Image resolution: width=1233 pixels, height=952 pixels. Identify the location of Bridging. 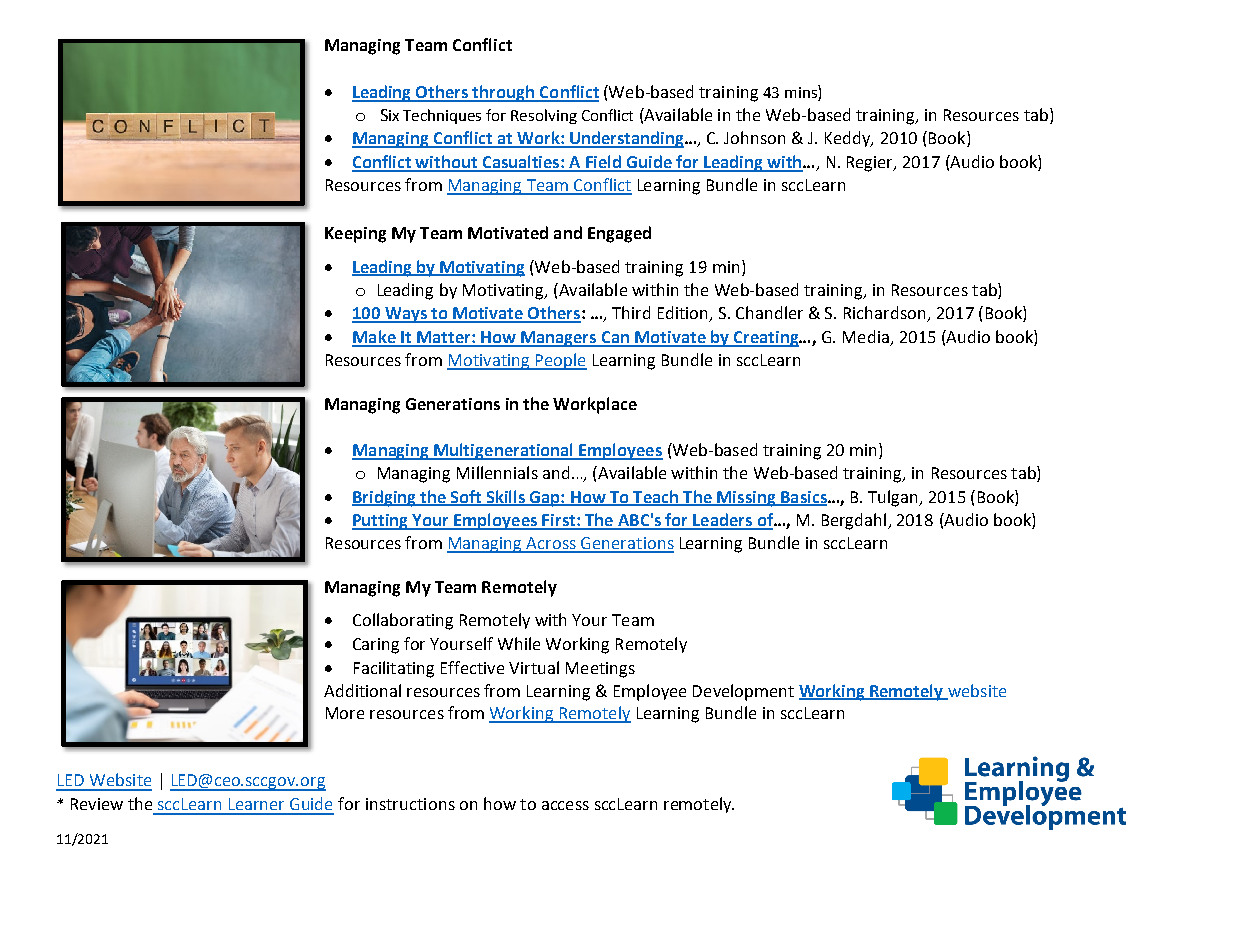
(385, 498).
